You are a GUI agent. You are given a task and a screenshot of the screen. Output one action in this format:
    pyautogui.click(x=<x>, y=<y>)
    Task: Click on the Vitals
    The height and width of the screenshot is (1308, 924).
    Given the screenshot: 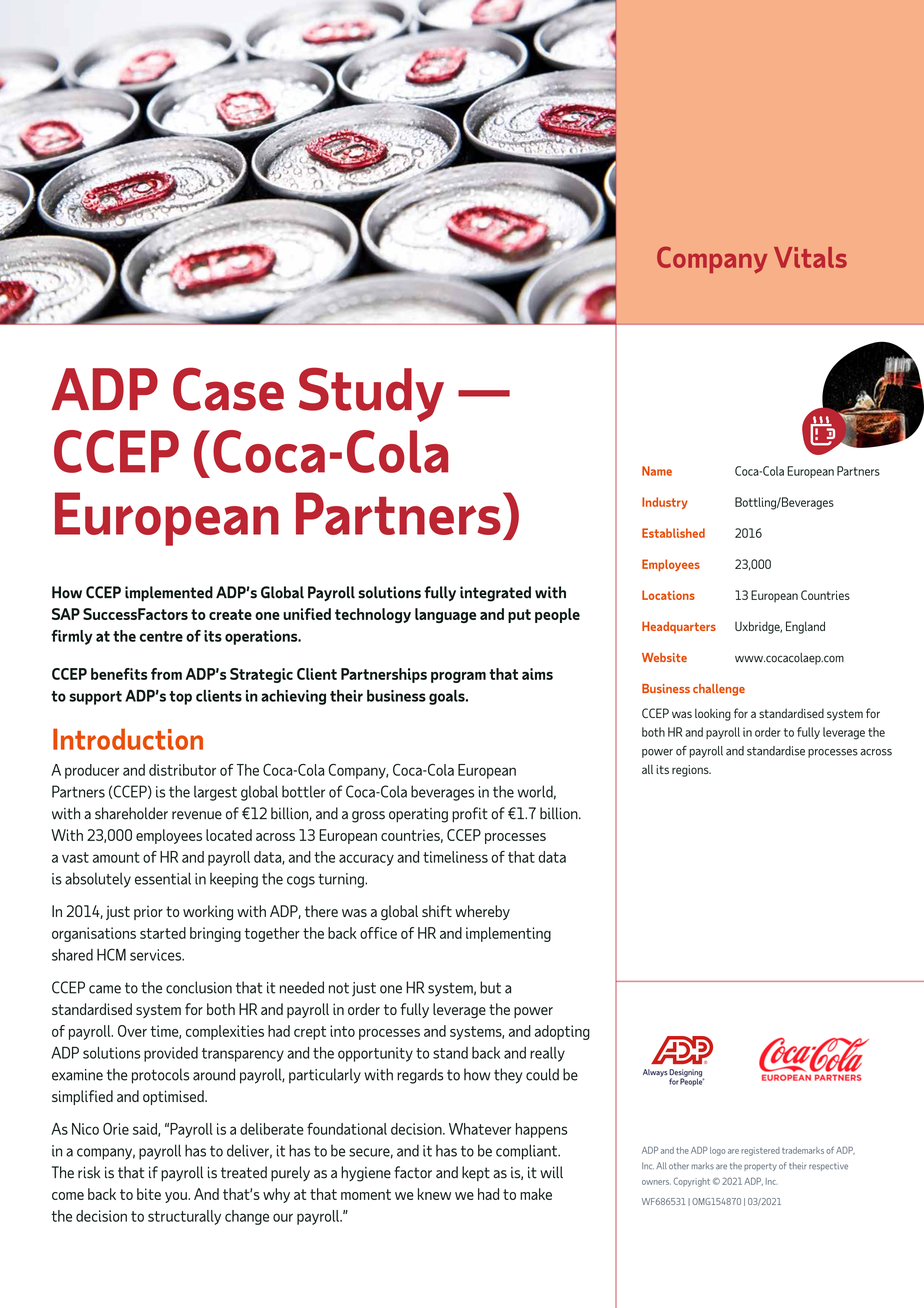 What is the action you would take?
    pyautogui.click(x=810, y=257)
